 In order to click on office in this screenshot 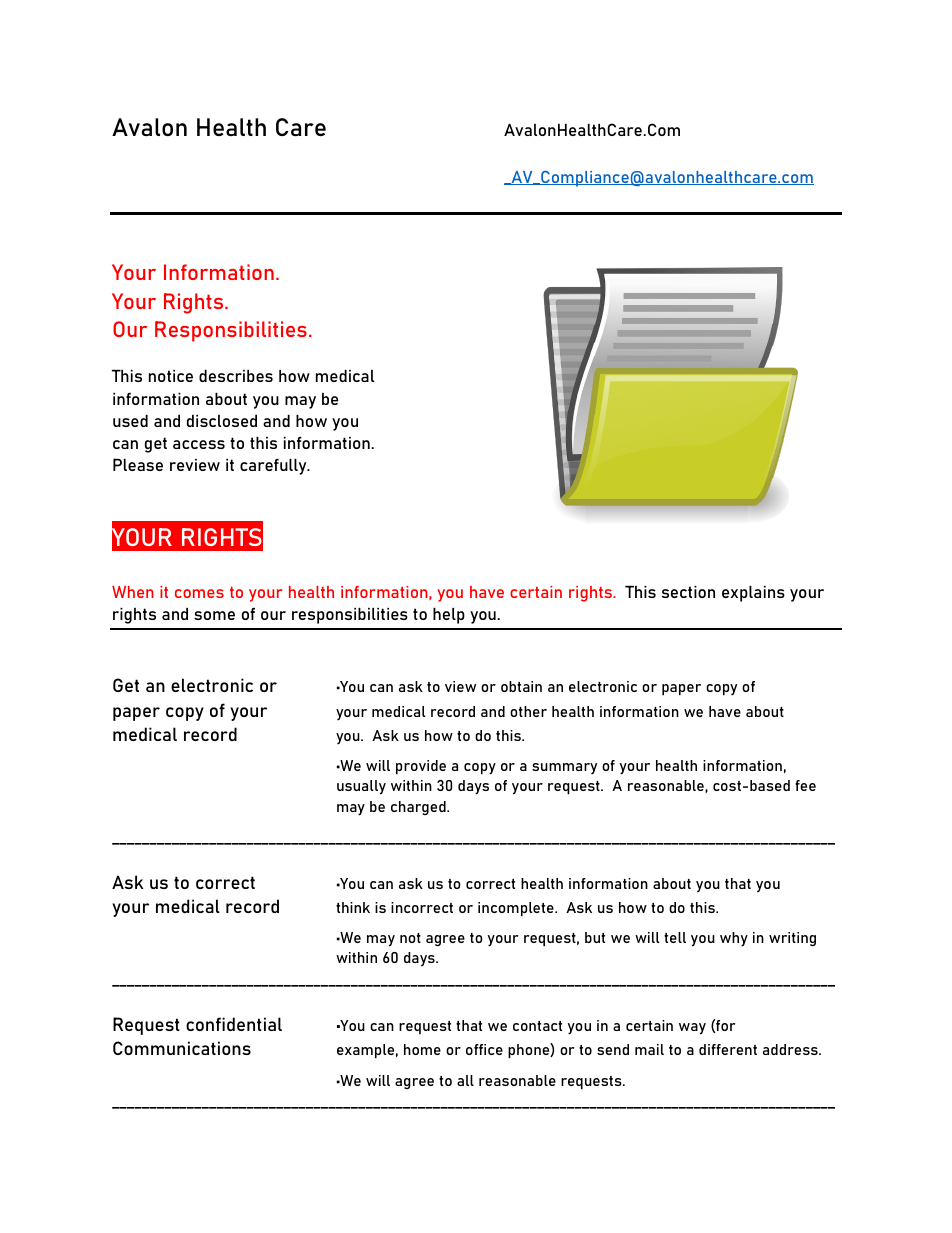, I will do `click(484, 1049)`.
